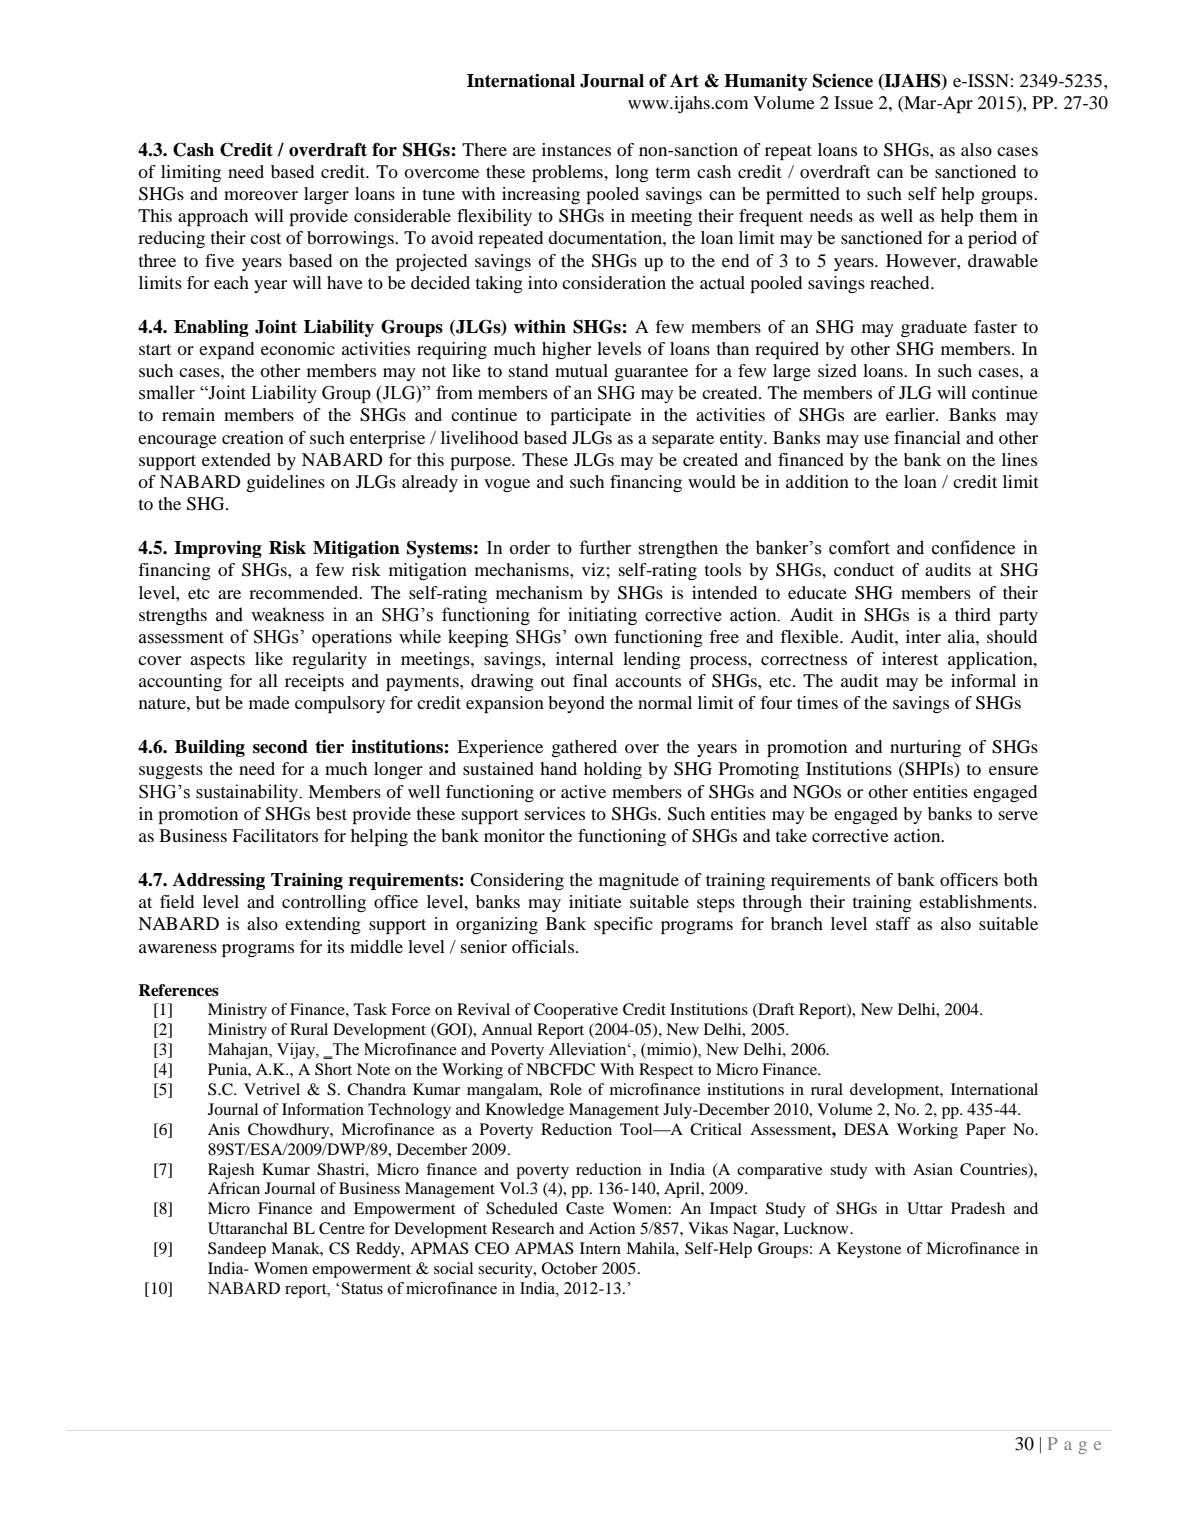  What do you see at coordinates (269, 702) in the document?
I see `made` at bounding box center [269, 702].
